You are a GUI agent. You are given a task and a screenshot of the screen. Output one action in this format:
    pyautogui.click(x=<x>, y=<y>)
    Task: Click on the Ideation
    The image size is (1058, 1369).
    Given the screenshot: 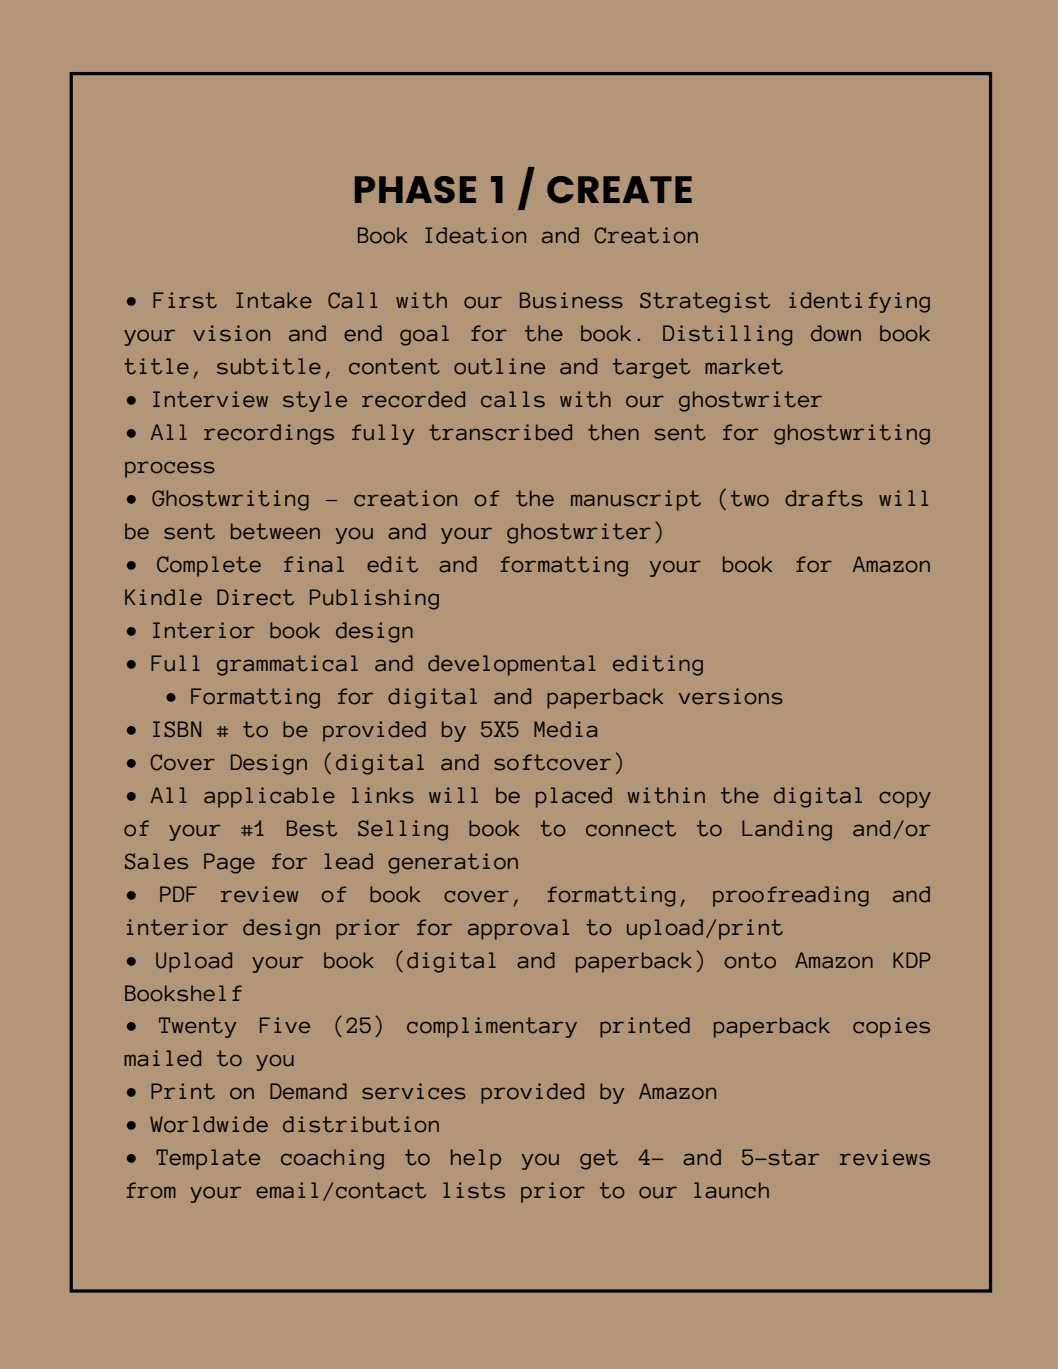 What is the action you would take?
    pyautogui.click(x=475, y=235)
